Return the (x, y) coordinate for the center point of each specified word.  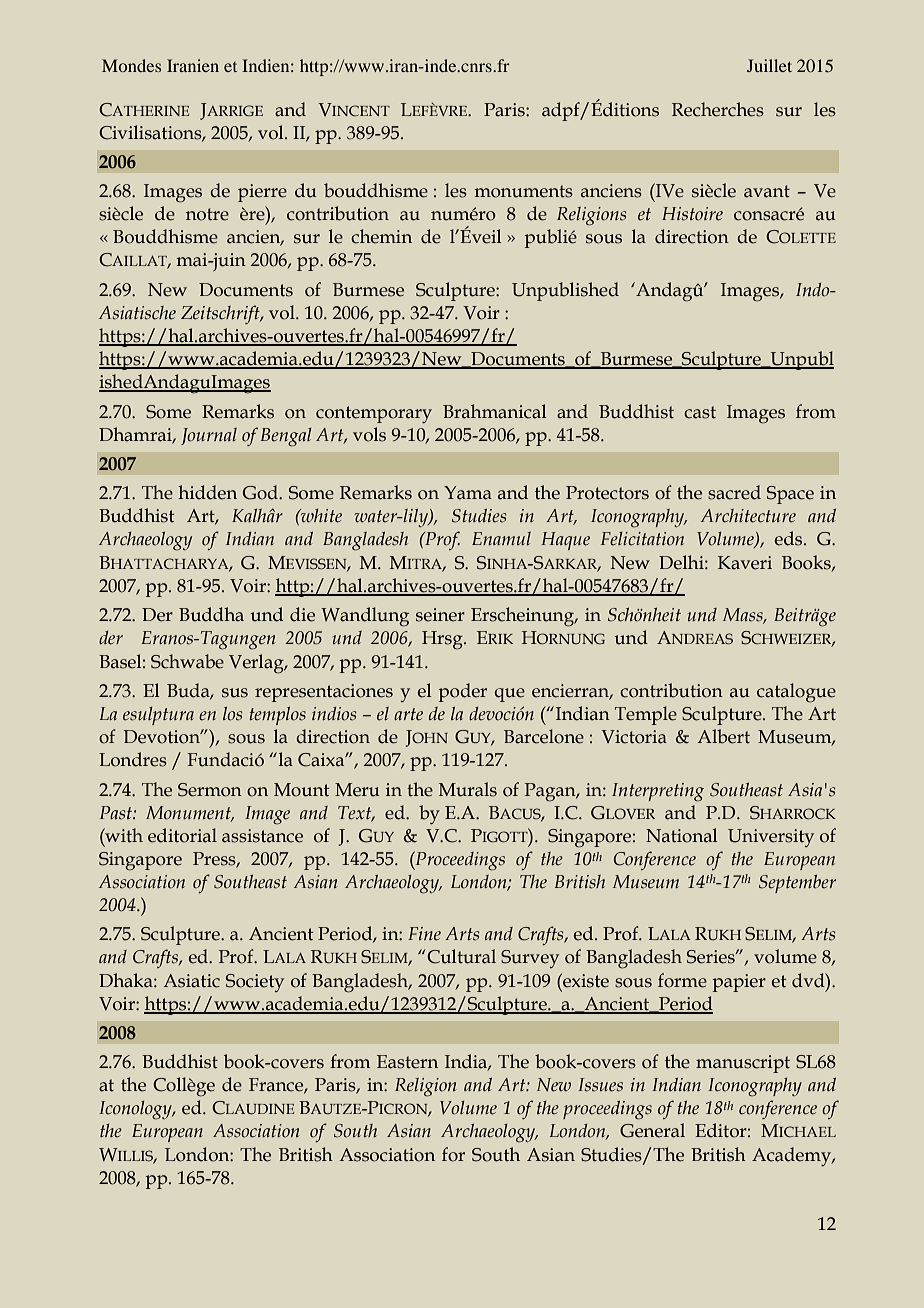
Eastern (407, 1062)
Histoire (692, 214)
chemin (381, 236)
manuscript (743, 1064)
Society (255, 983)
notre (207, 214)
